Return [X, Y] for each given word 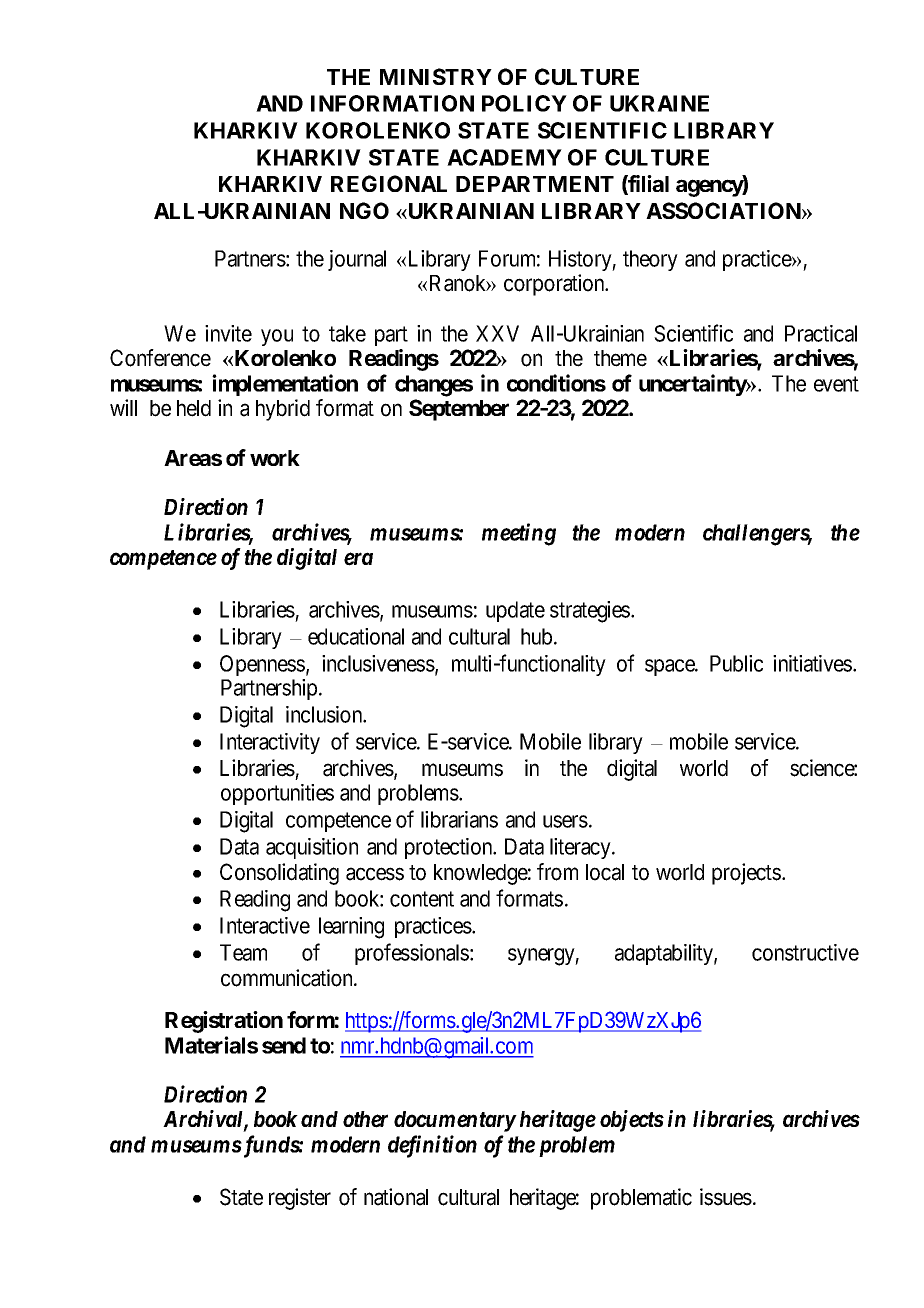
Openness [262, 665]
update [515, 611]
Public [736, 663]
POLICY [524, 103]
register [300, 1199]
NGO [364, 210]
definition [432, 1146]
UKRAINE [659, 103]
